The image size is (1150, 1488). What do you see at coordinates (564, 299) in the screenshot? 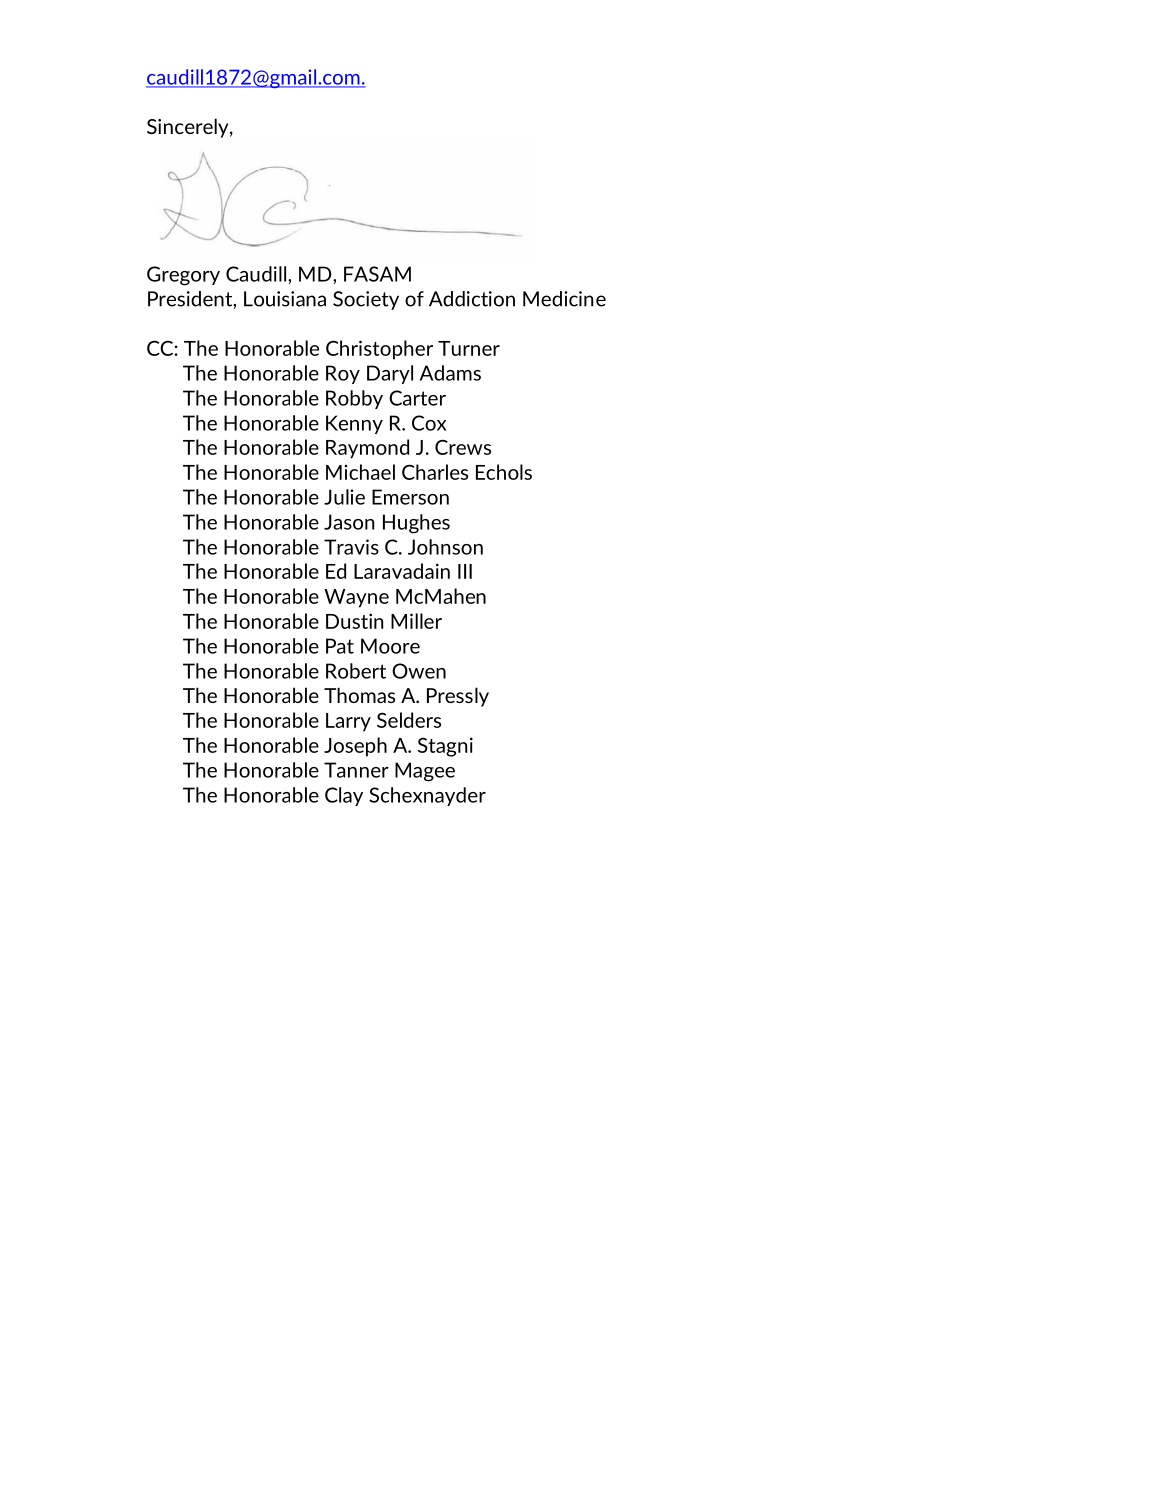
I see `Medicine` at bounding box center [564, 299].
